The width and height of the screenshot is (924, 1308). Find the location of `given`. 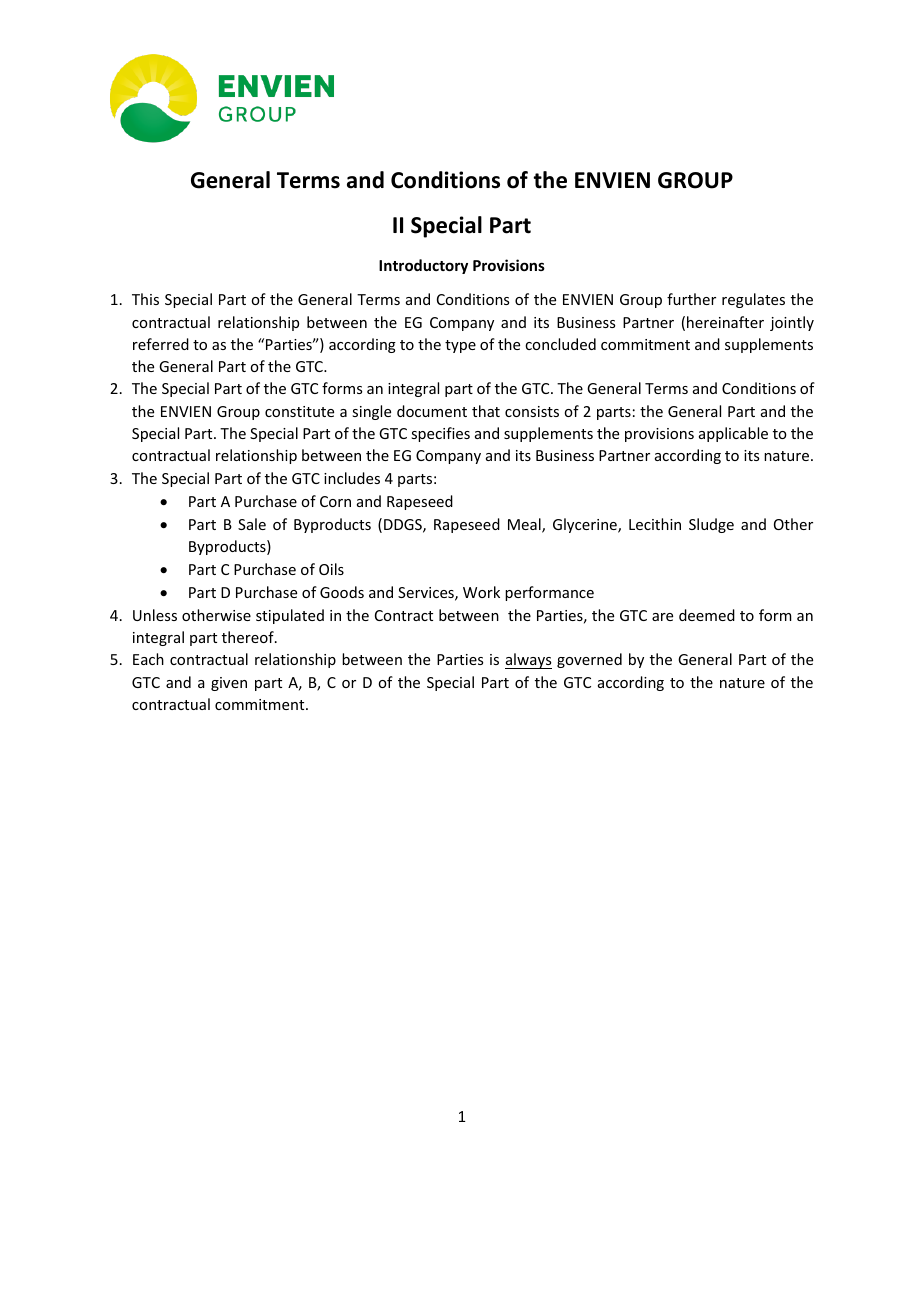

given is located at coordinates (229, 684).
